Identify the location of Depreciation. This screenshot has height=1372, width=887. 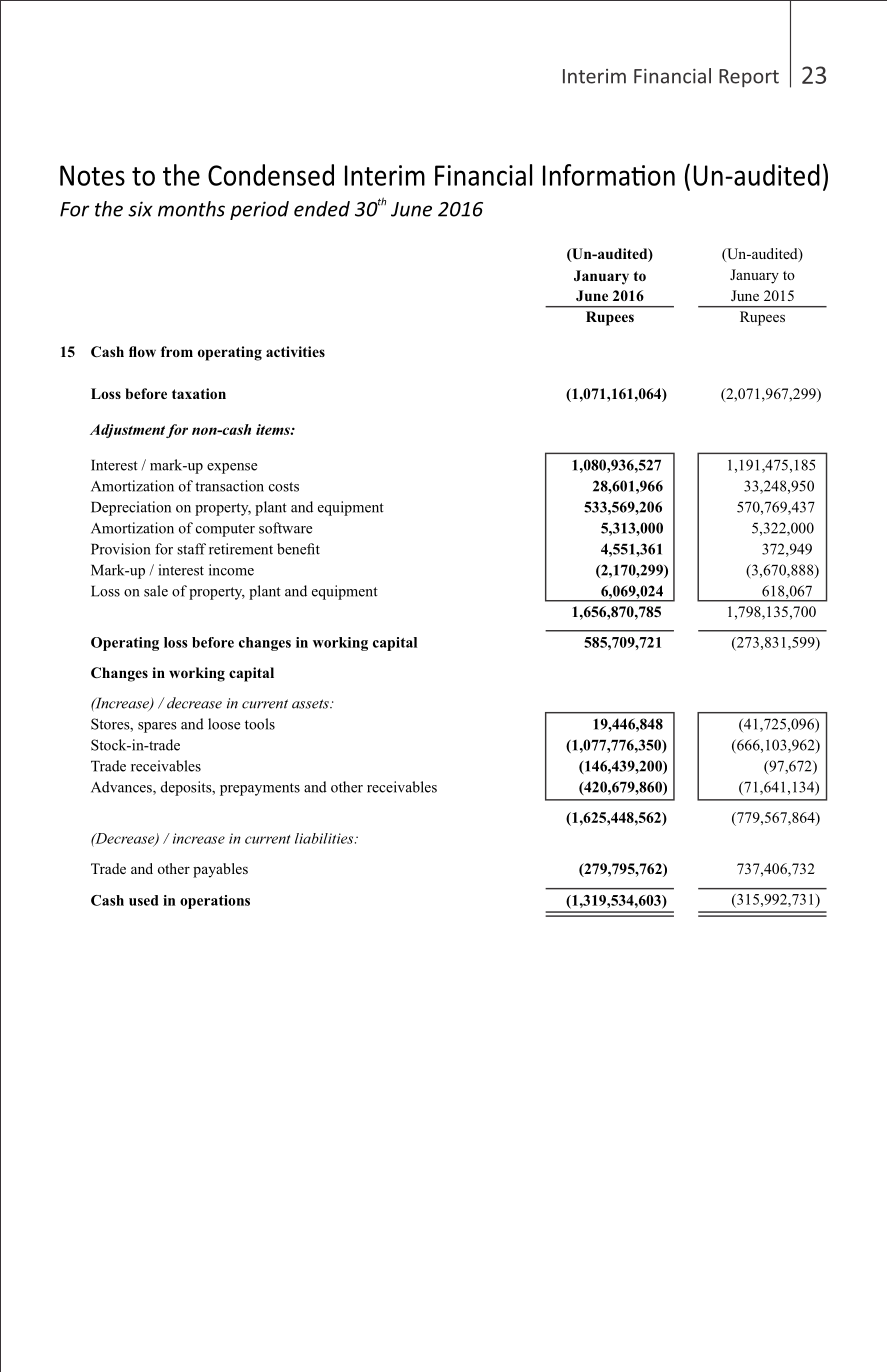
(131, 508).
